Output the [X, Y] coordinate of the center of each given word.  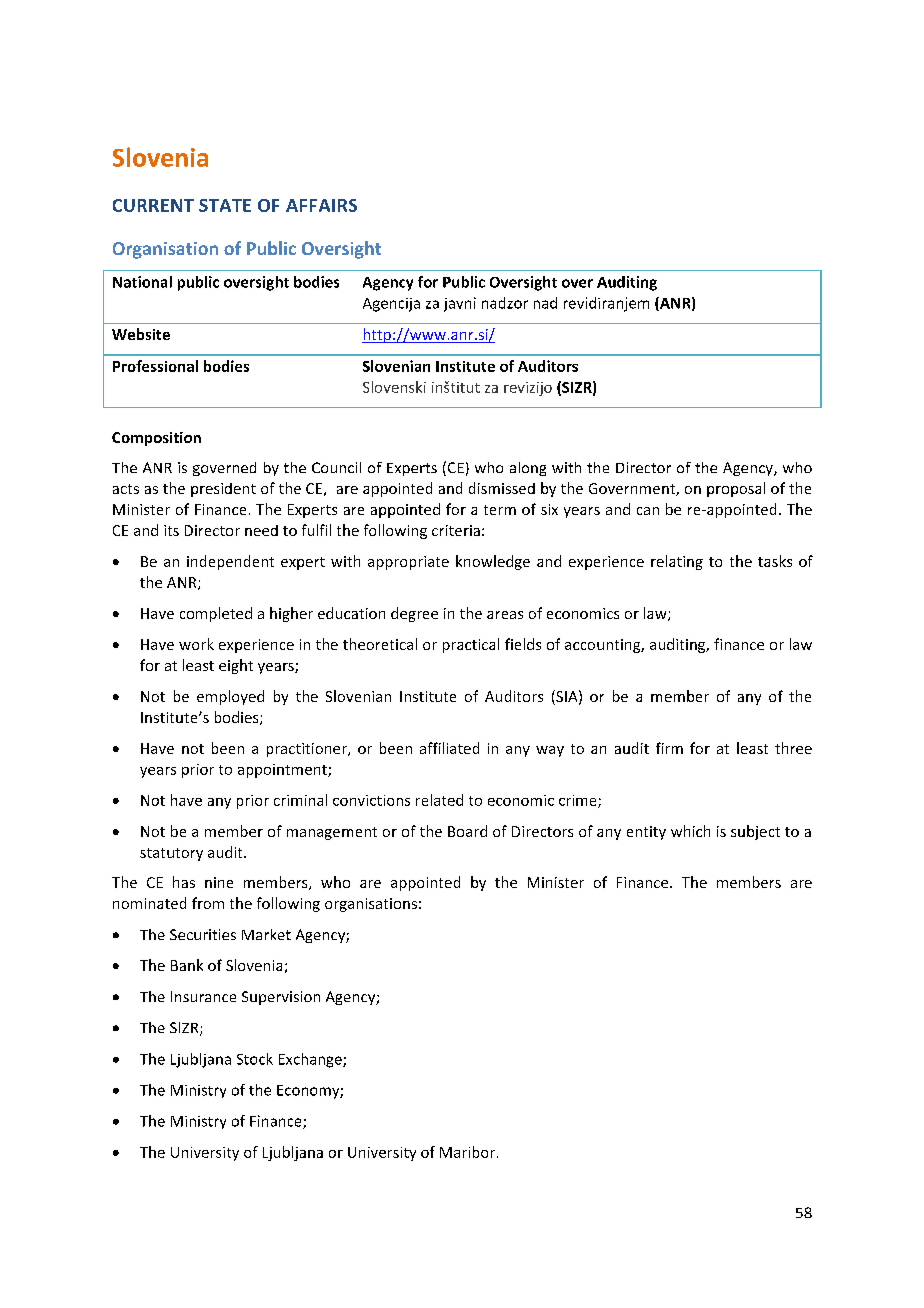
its [171, 530]
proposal [736, 489]
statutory [171, 854]
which [690, 831]
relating [677, 562]
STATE [225, 205]
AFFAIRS [321, 205]
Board [467, 831]
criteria [456, 530]
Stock [255, 1059]
